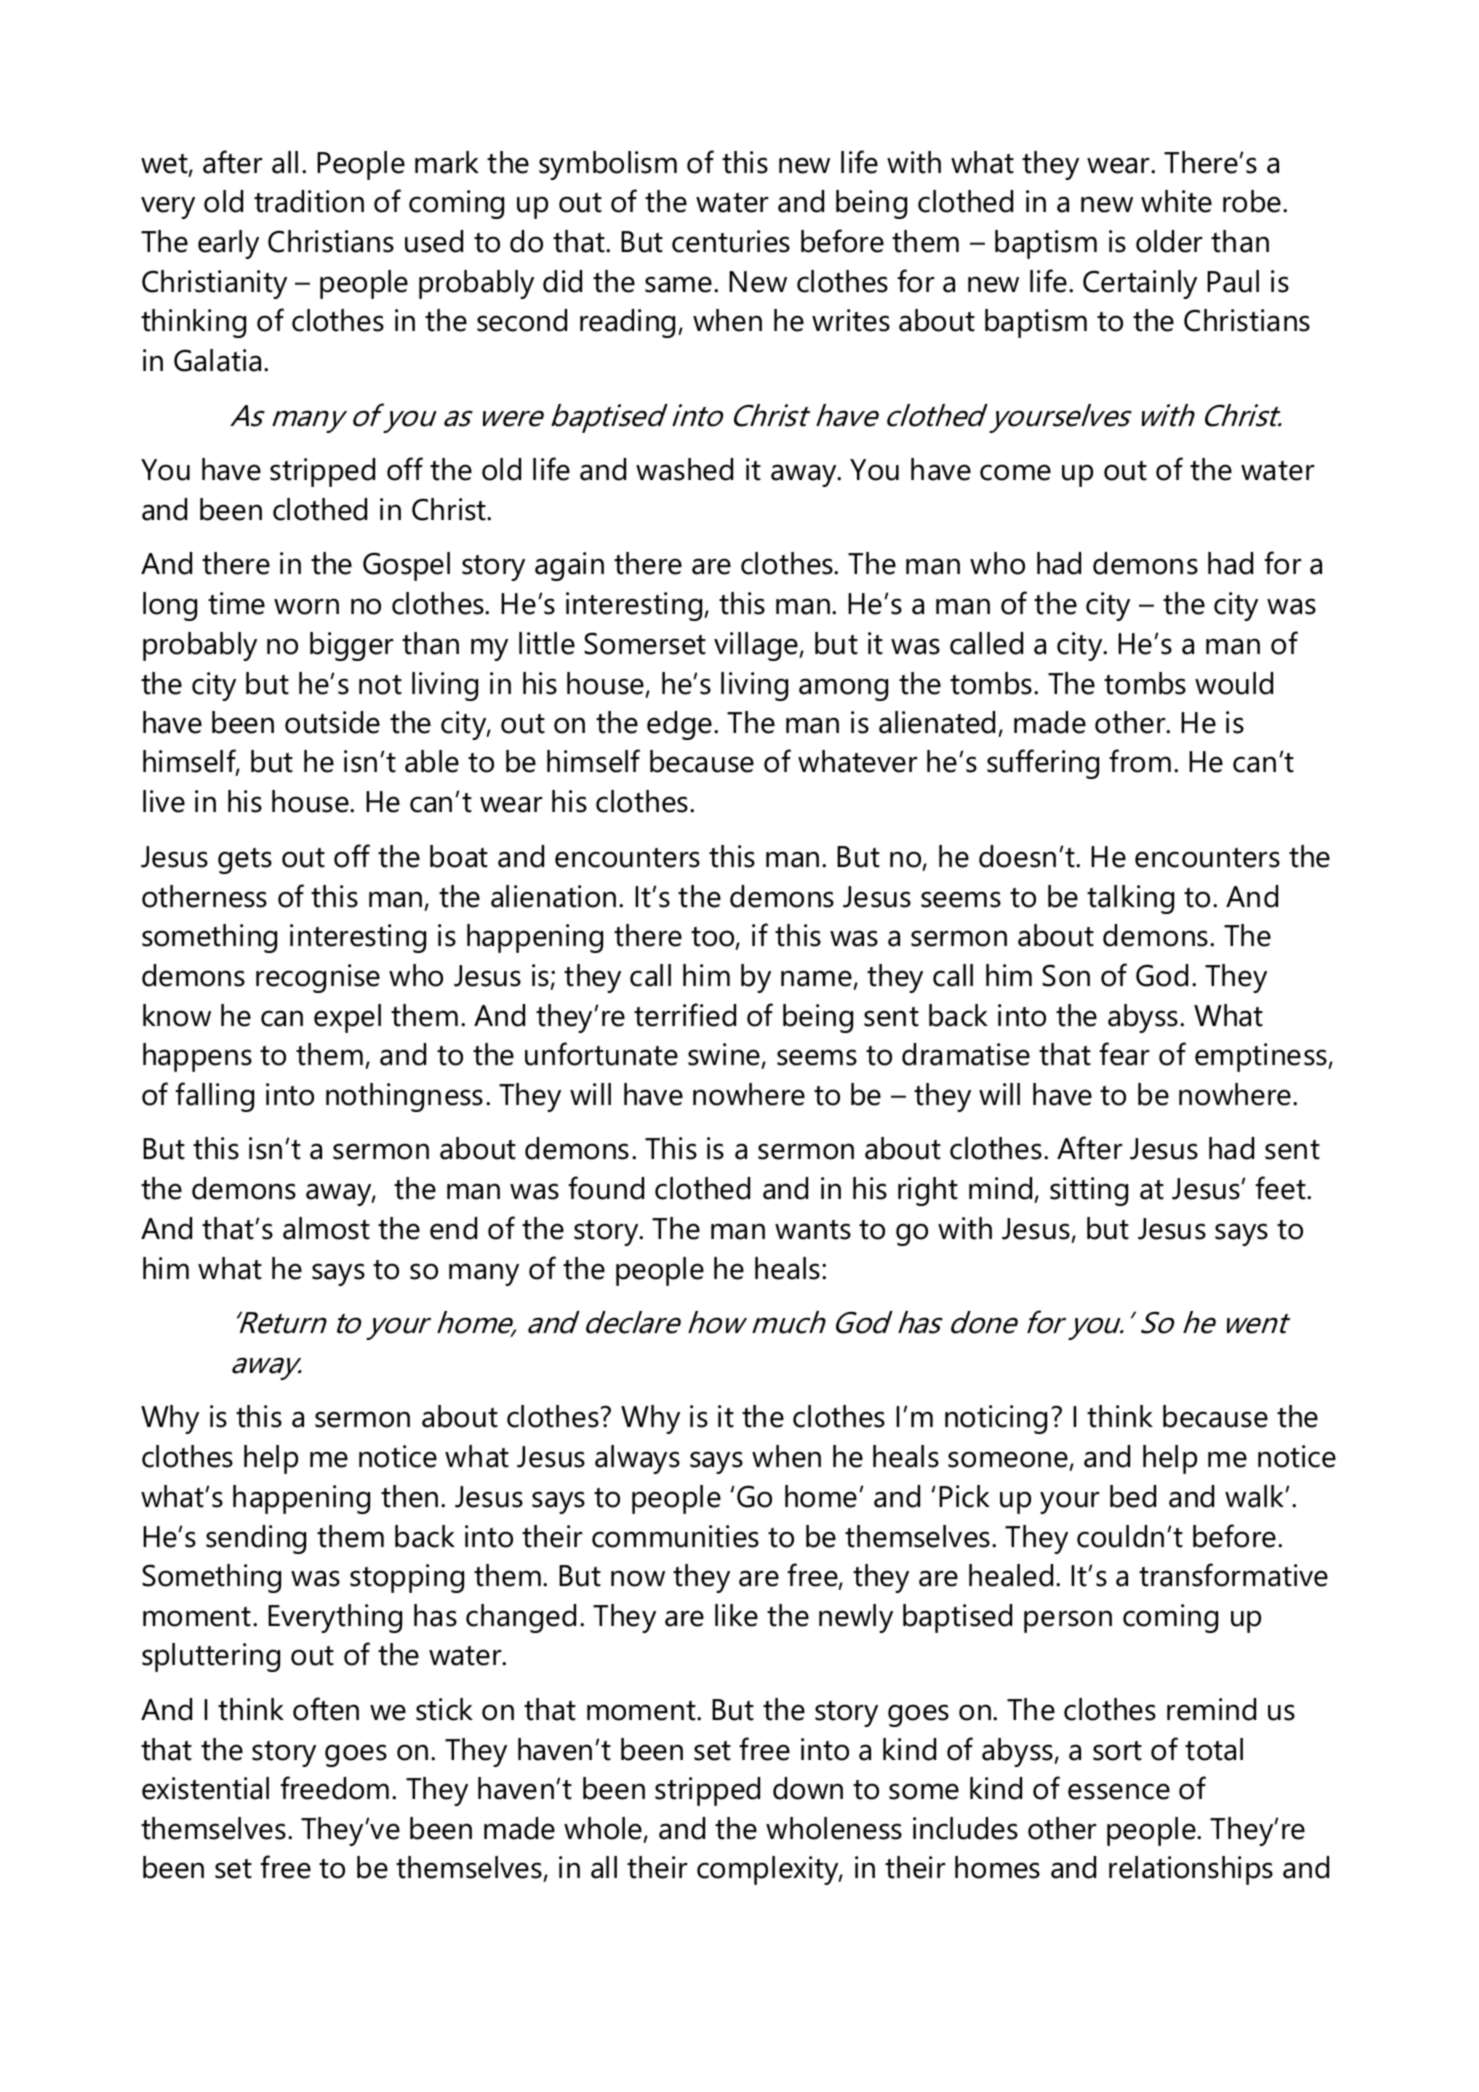 This page has width=1479, height=2092. Describe the element at coordinates (1176, 201) in the page. I see `white` at that location.
